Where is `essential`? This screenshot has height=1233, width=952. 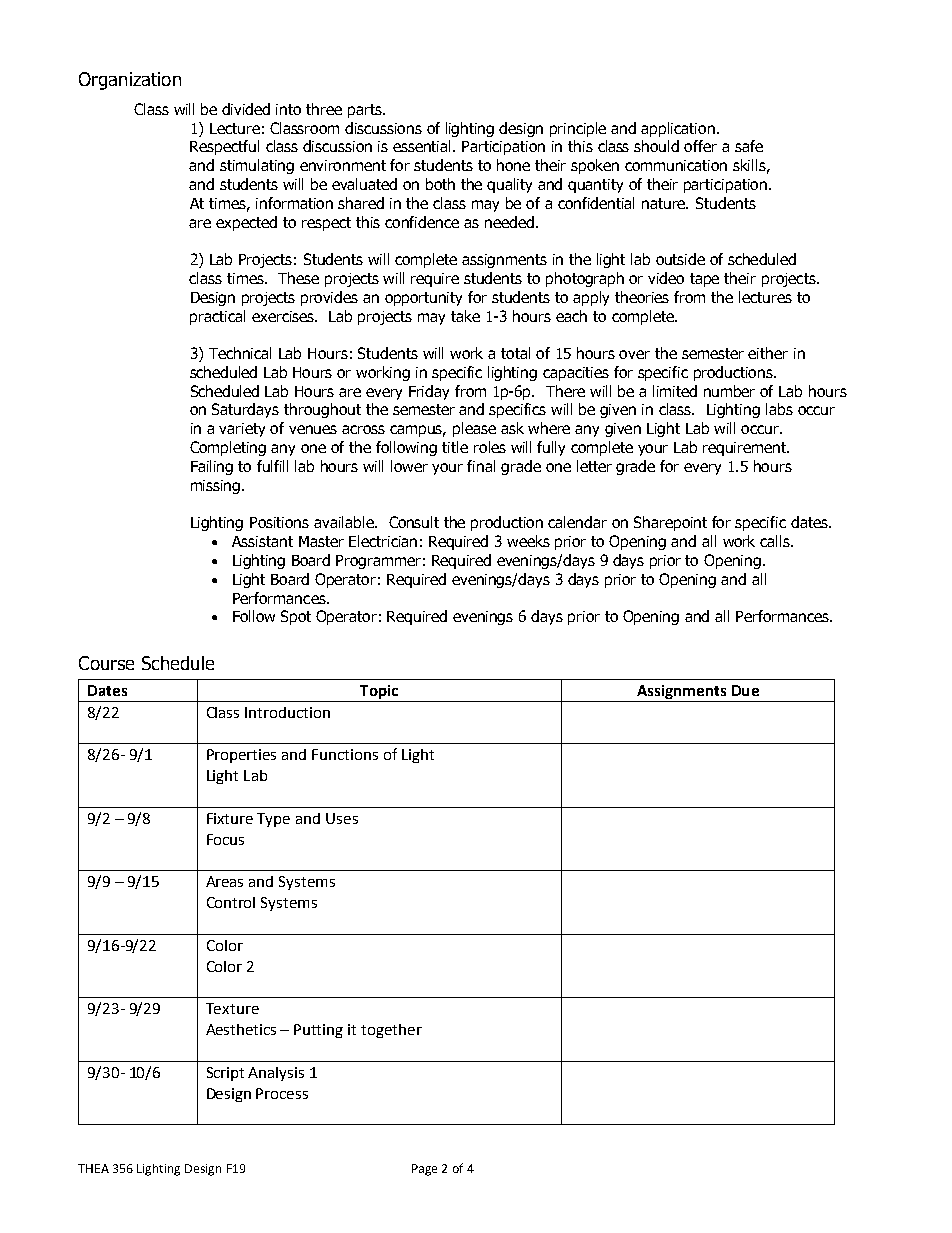
essential is located at coordinates (423, 146).
